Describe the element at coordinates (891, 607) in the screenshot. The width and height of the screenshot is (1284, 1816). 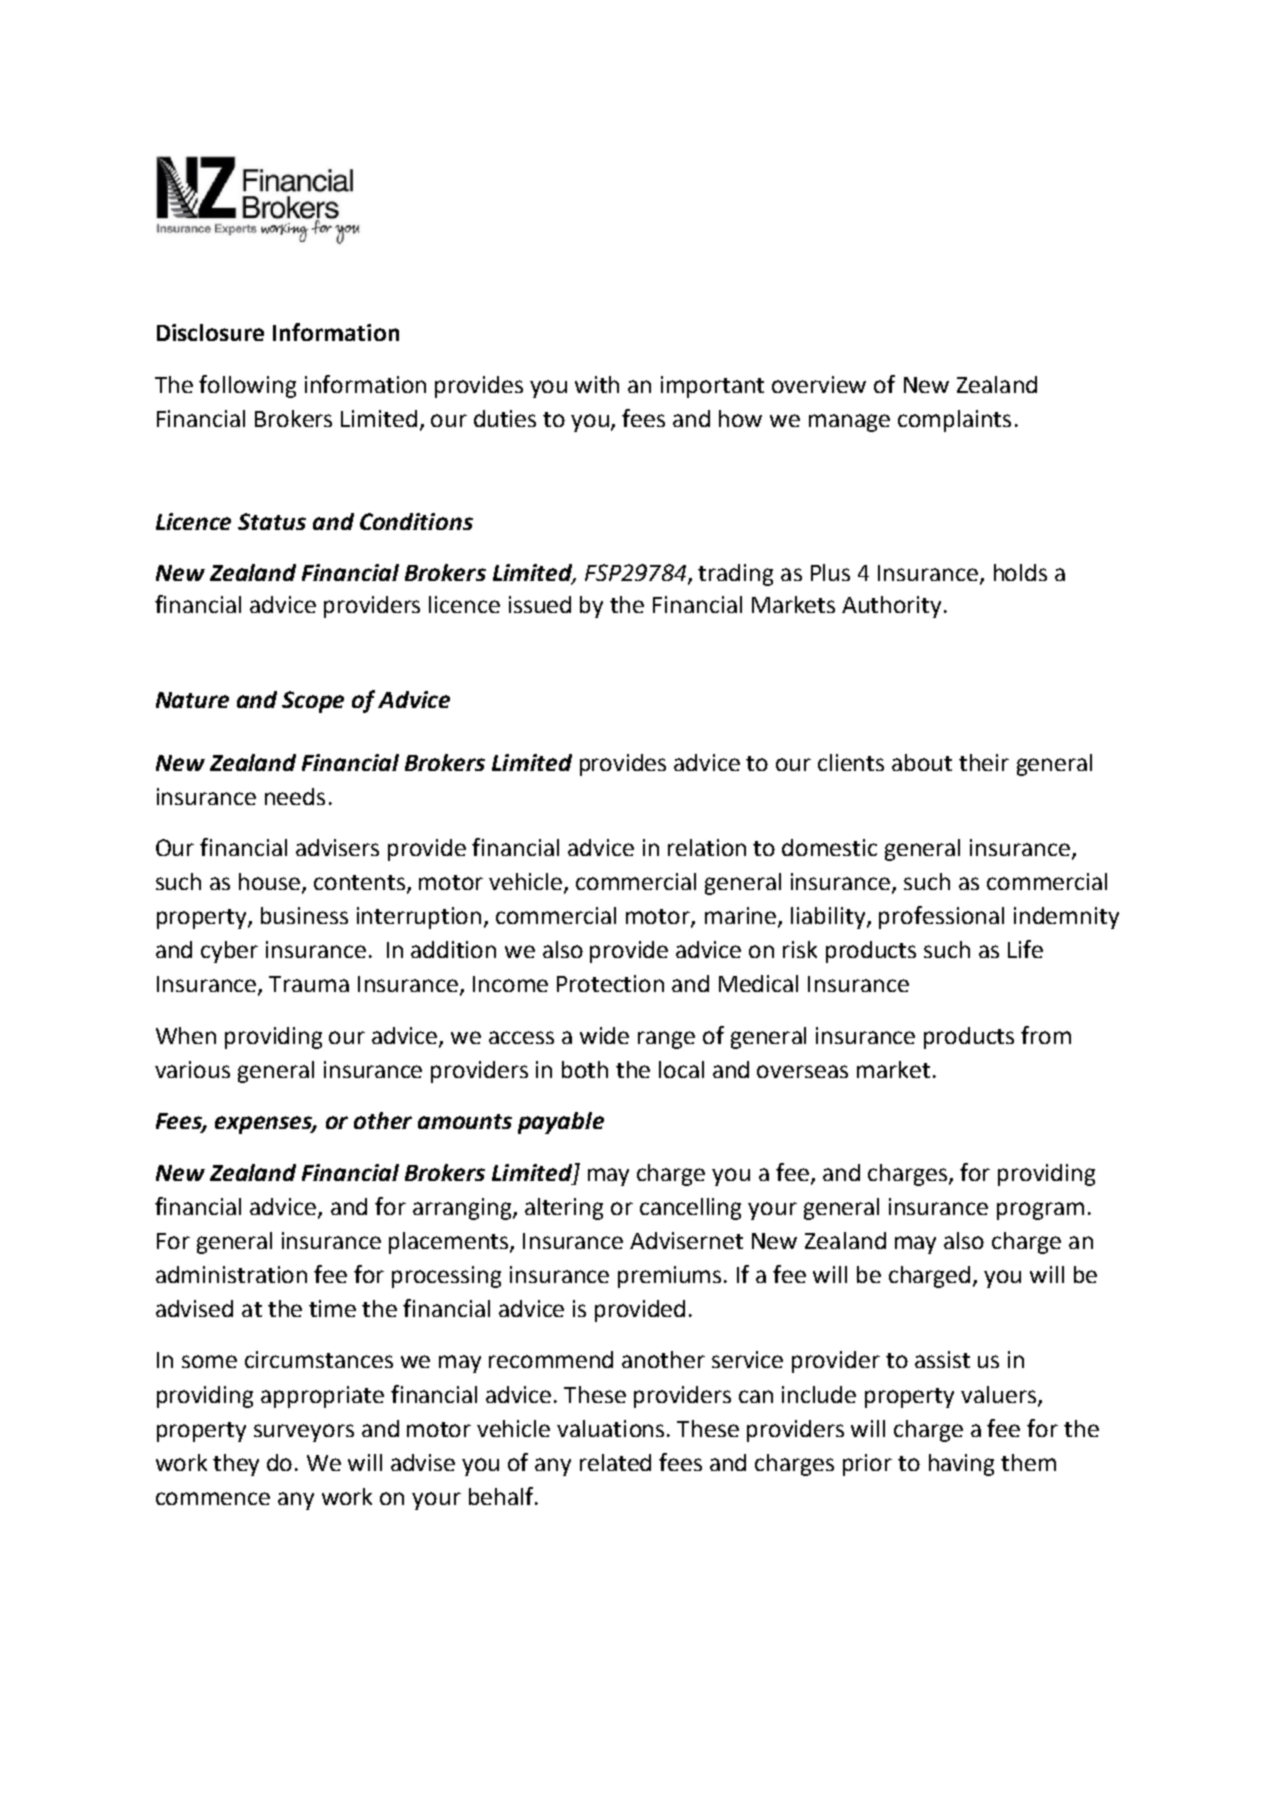
I see `Authority` at that location.
